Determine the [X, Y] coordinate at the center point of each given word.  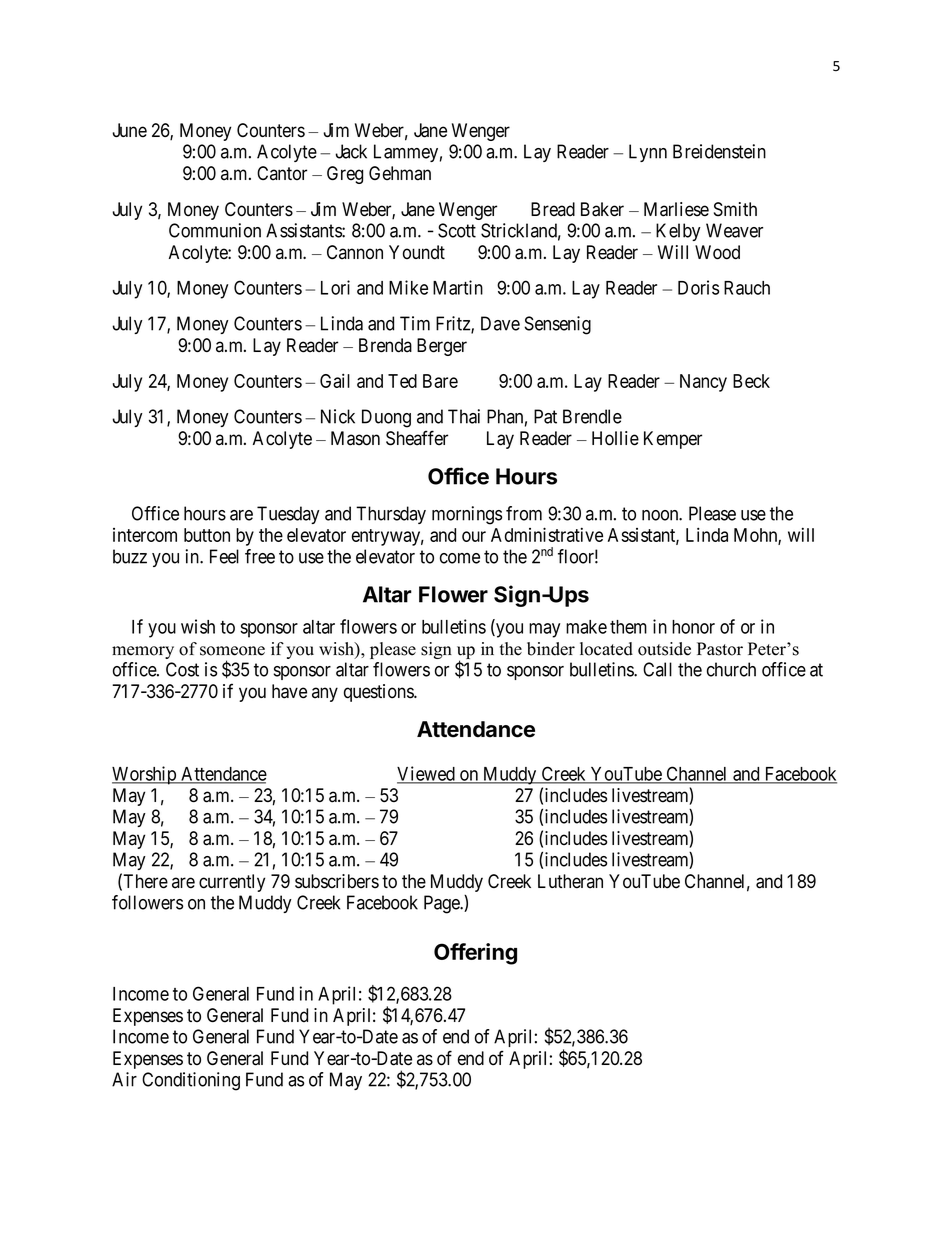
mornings [467, 515]
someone [232, 651]
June [129, 130]
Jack [351, 151]
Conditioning [191, 1081]
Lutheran [570, 881]
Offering [475, 954]
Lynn [648, 153]
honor [693, 627]
